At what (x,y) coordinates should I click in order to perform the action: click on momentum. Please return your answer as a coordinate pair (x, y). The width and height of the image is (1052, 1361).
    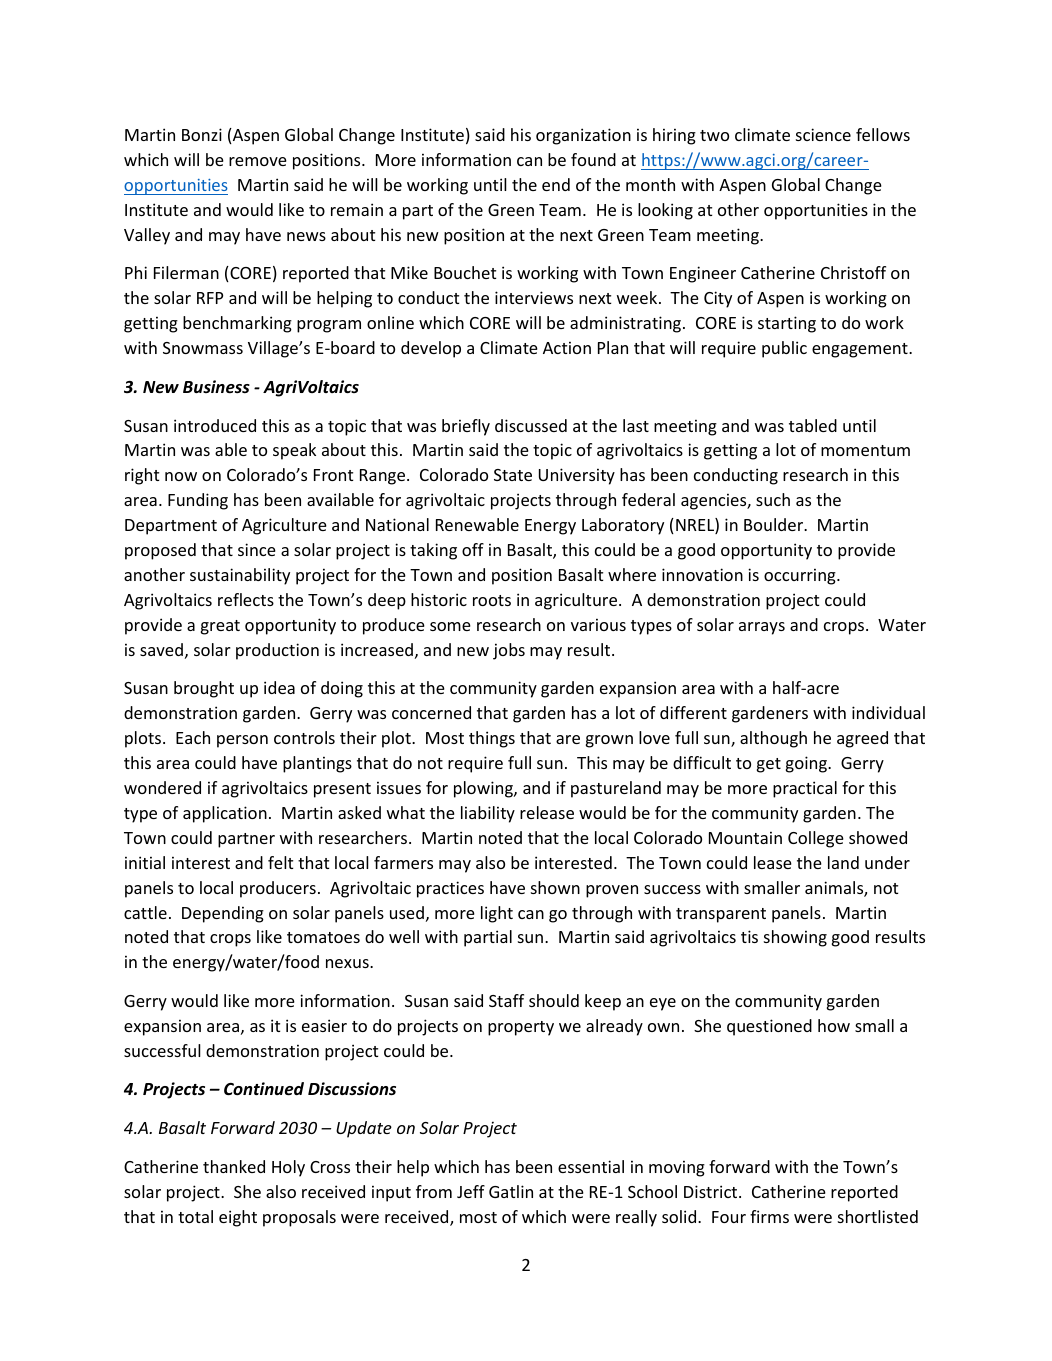
    Looking at the image, I should click on (865, 450).
